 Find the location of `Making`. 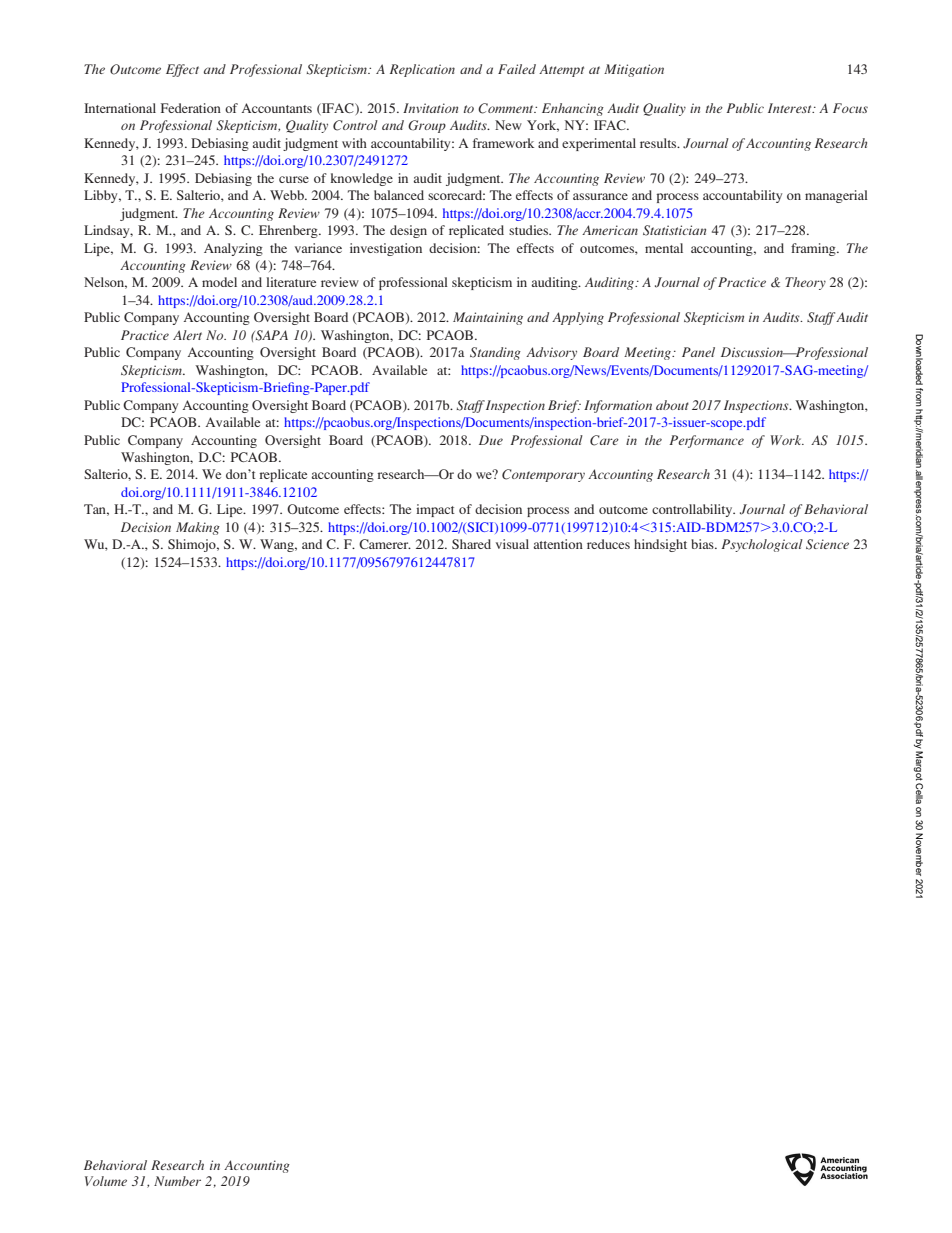

Making is located at coordinates (198, 528).
